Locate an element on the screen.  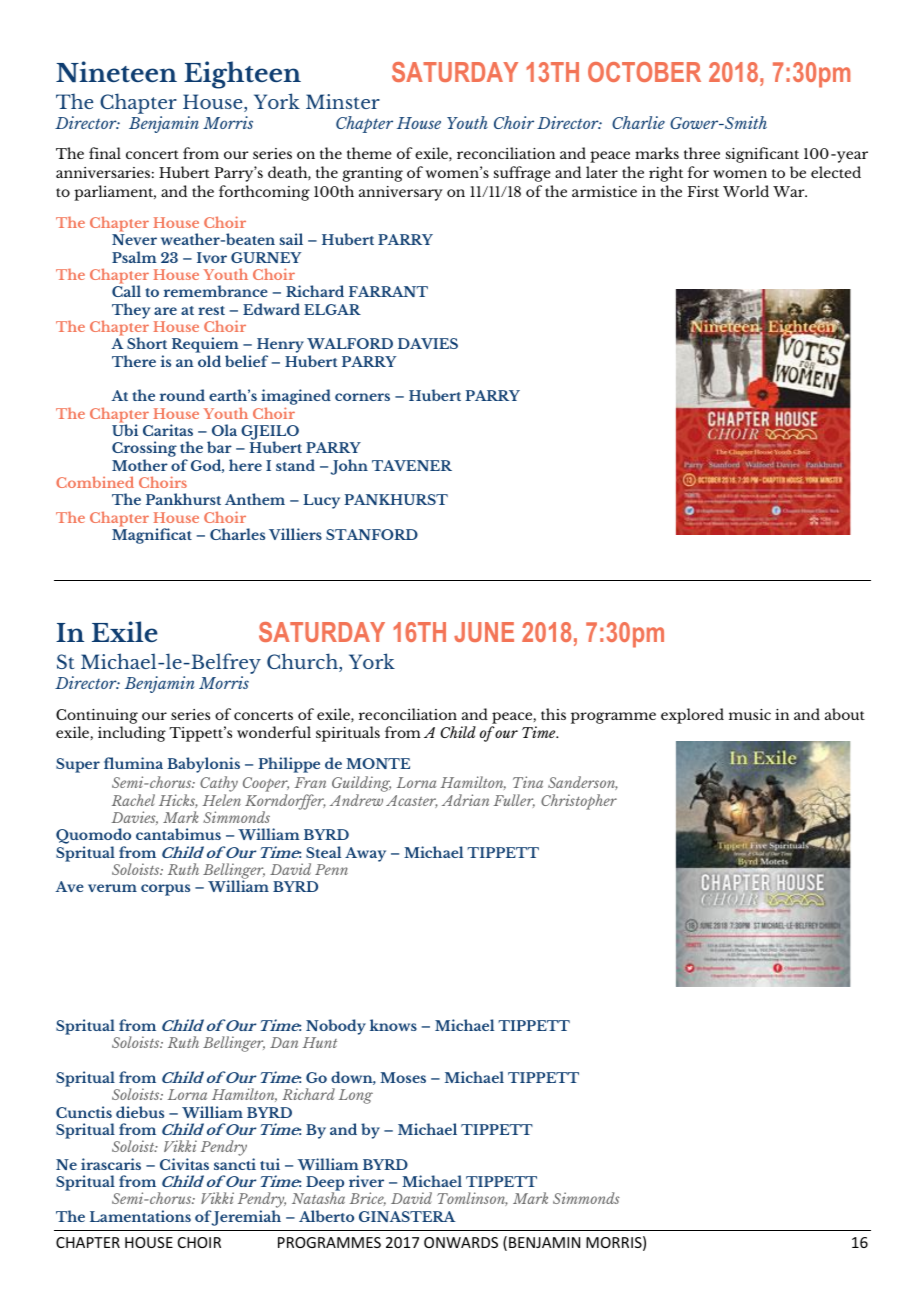
Nineteen is located at coordinates (116, 72).
